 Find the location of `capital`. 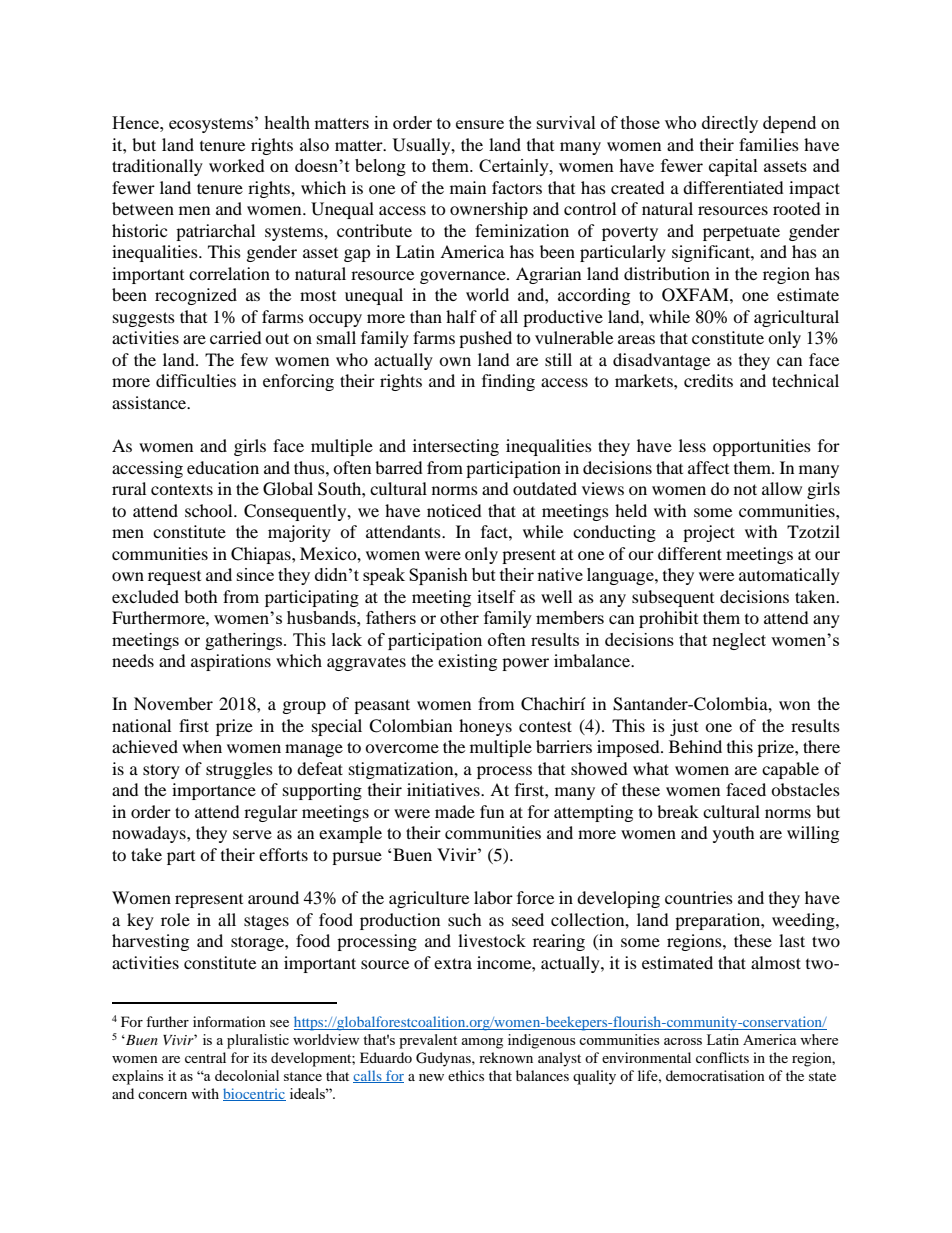

capital is located at coordinates (733, 167).
